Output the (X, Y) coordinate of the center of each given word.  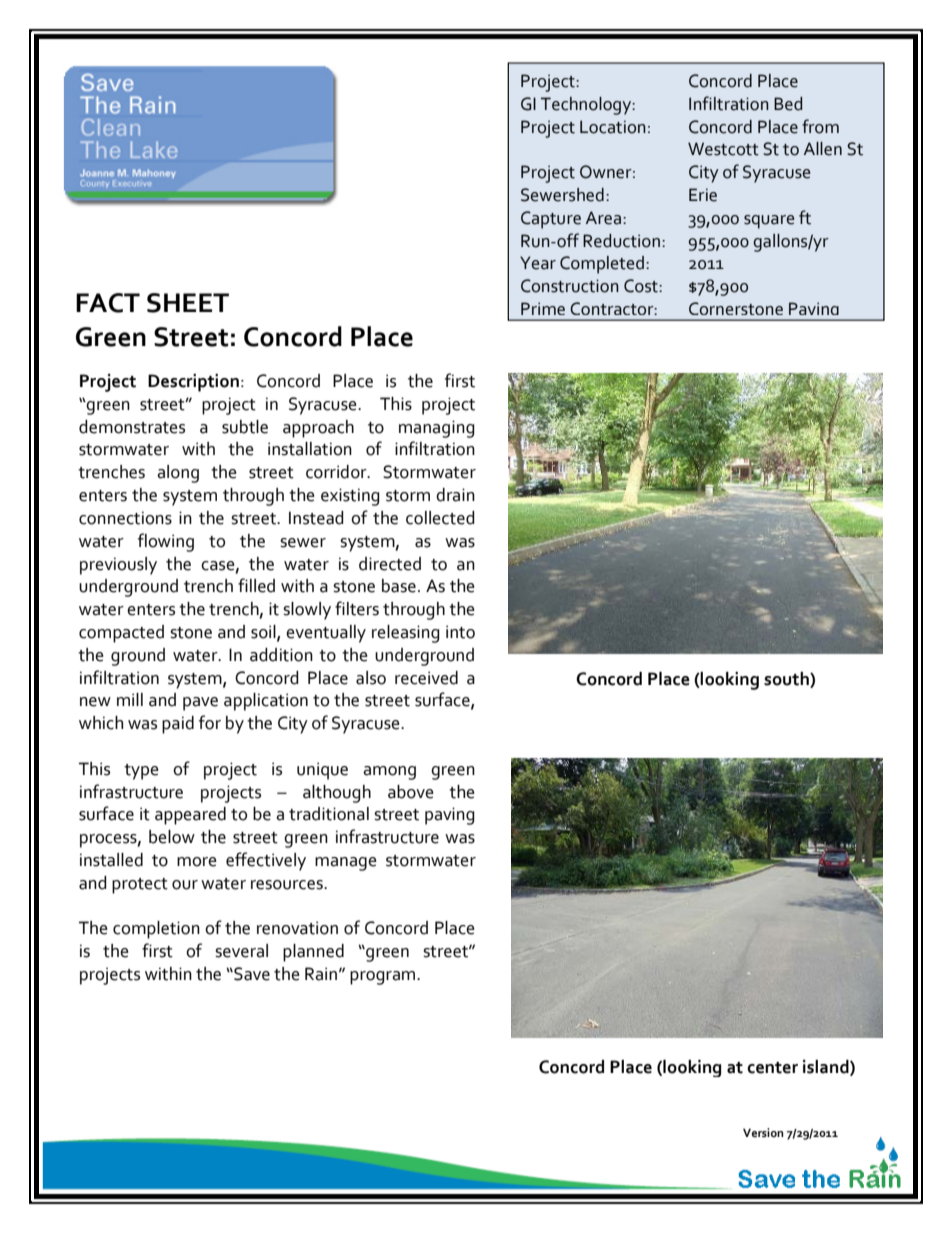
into (460, 632)
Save (251, 974)
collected (440, 518)
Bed (788, 104)
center (772, 1068)
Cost (642, 286)
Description (193, 383)
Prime (543, 308)
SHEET (188, 303)
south (787, 679)
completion (156, 930)
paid (178, 725)
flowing (166, 542)
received (426, 678)
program (384, 978)
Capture (551, 220)
